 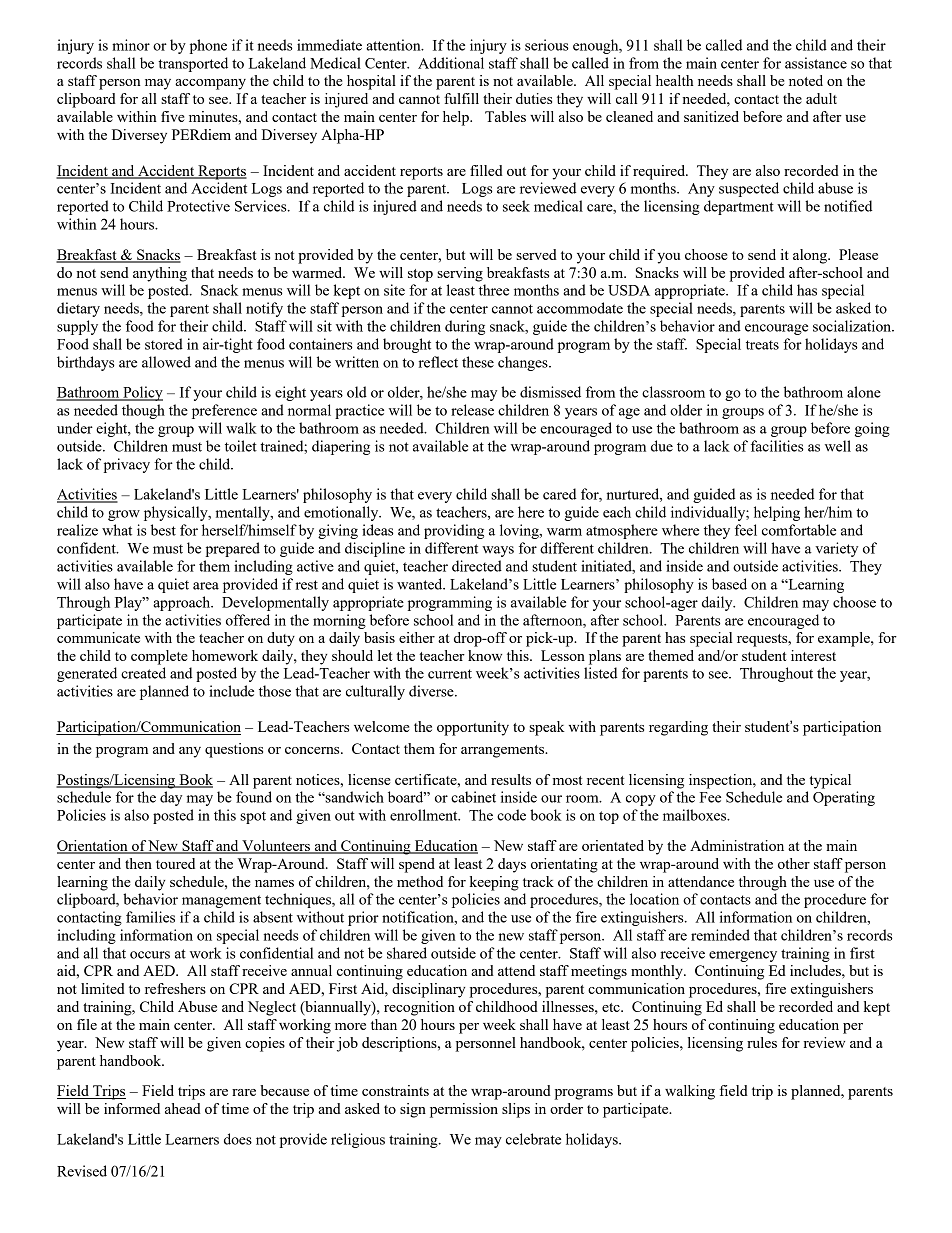 I want to click on permission, so click(x=464, y=1110).
